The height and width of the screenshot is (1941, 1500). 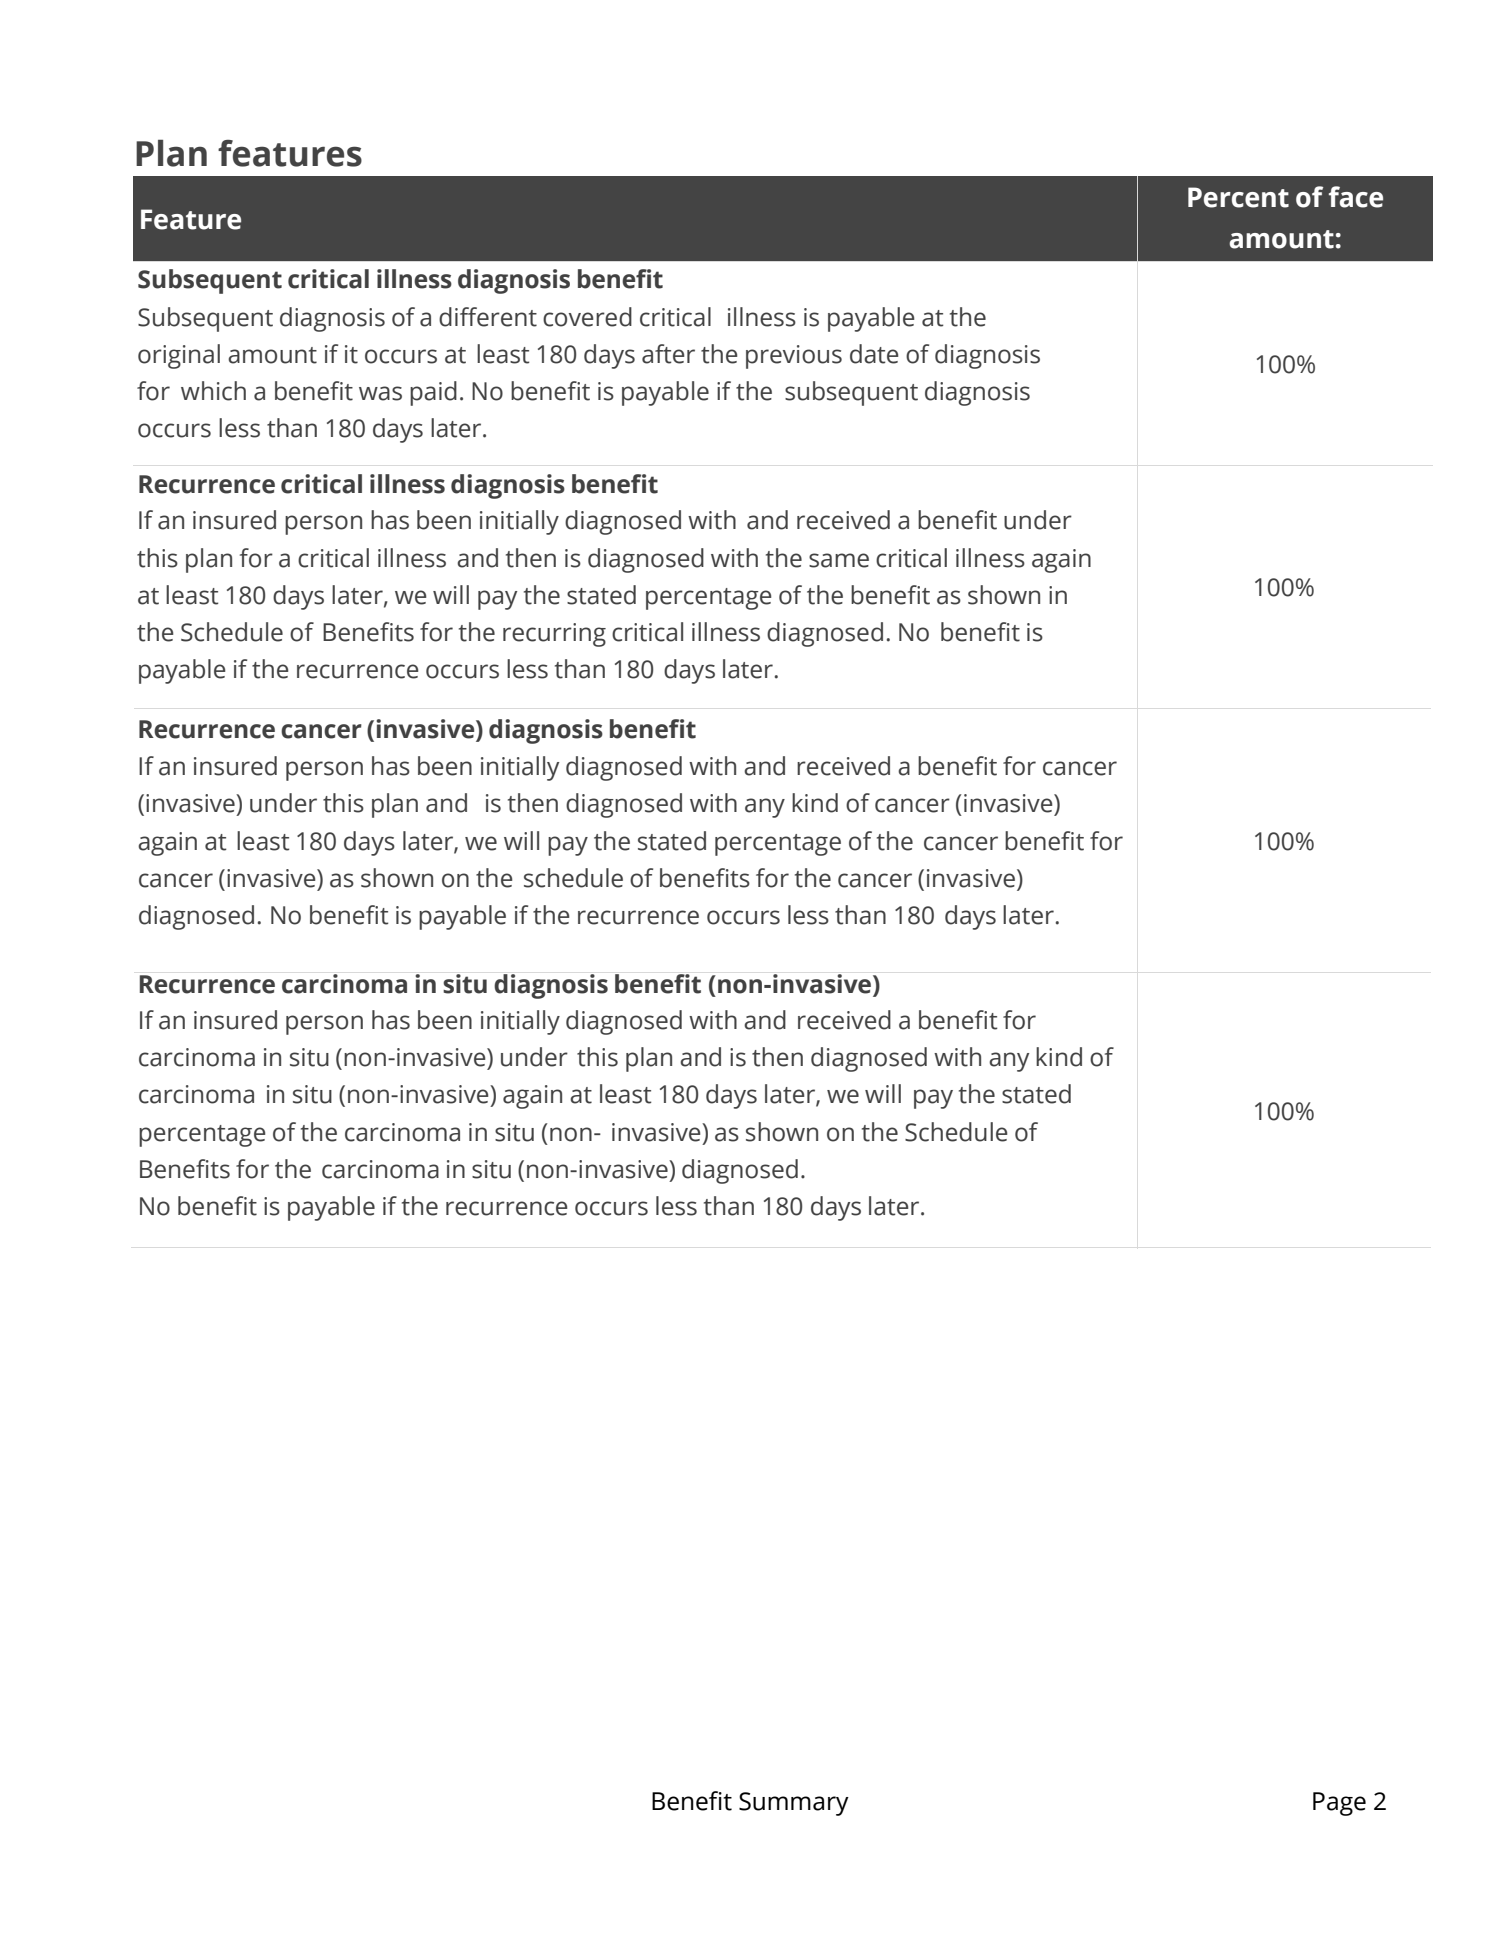 What do you see at coordinates (1339, 1804) in the screenshot?
I see `Page` at bounding box center [1339, 1804].
